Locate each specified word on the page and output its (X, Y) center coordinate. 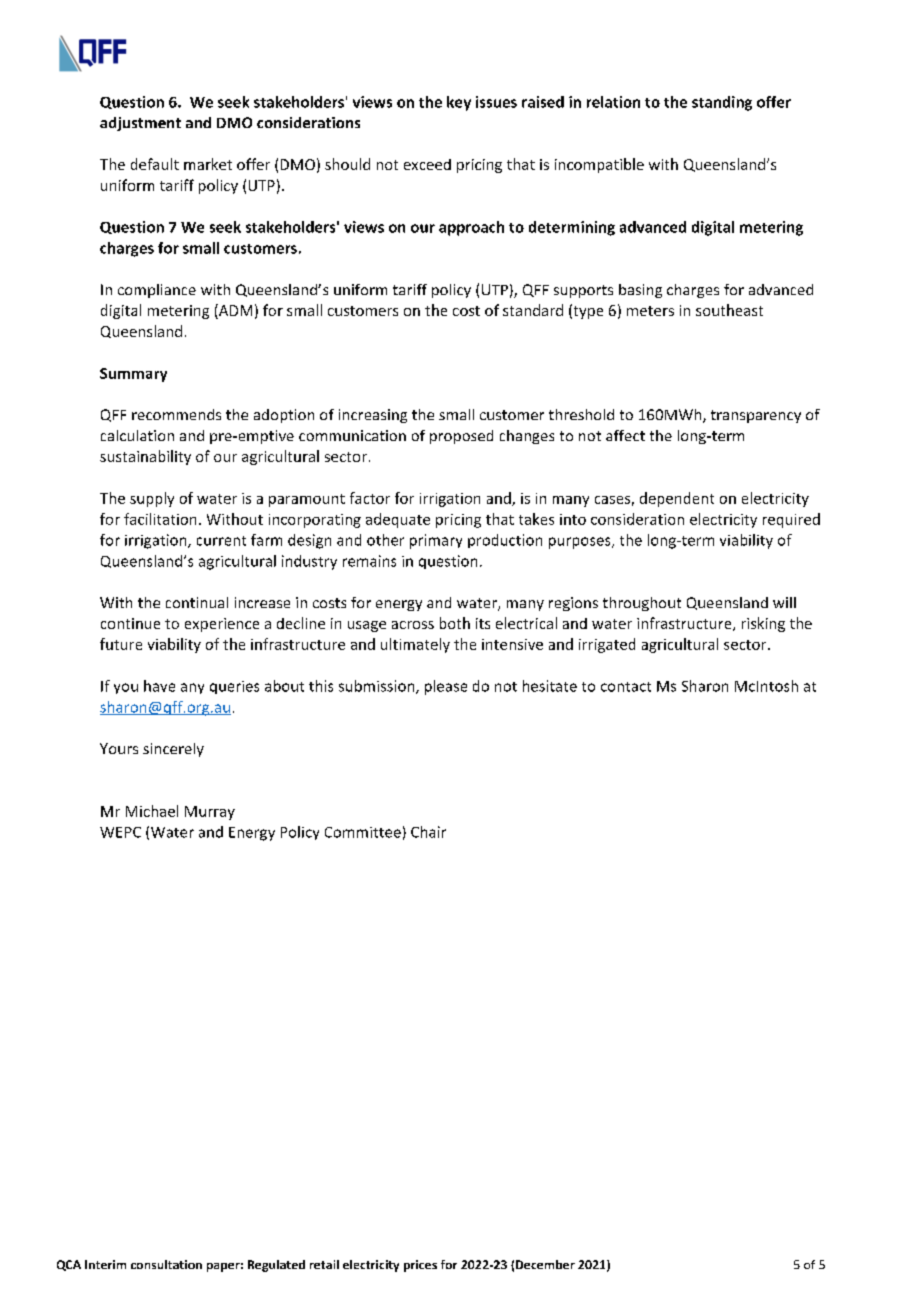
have (159, 686)
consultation (166, 1264)
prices (420, 1266)
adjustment (140, 124)
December (545, 1264)
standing (722, 103)
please (446, 687)
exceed (427, 164)
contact (626, 687)
